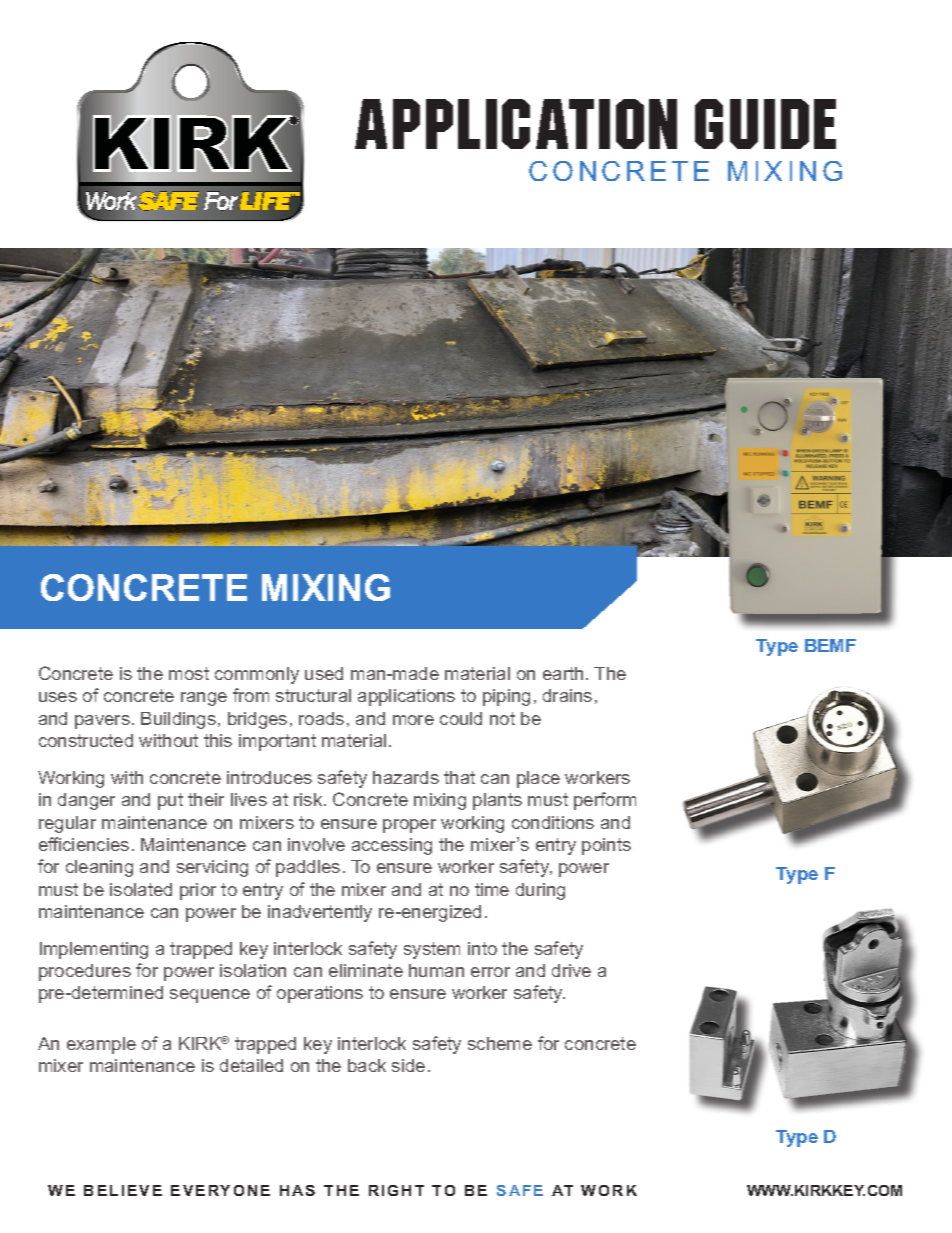 The height and width of the screenshot is (1233, 952). I want to click on earth, so click(563, 673).
